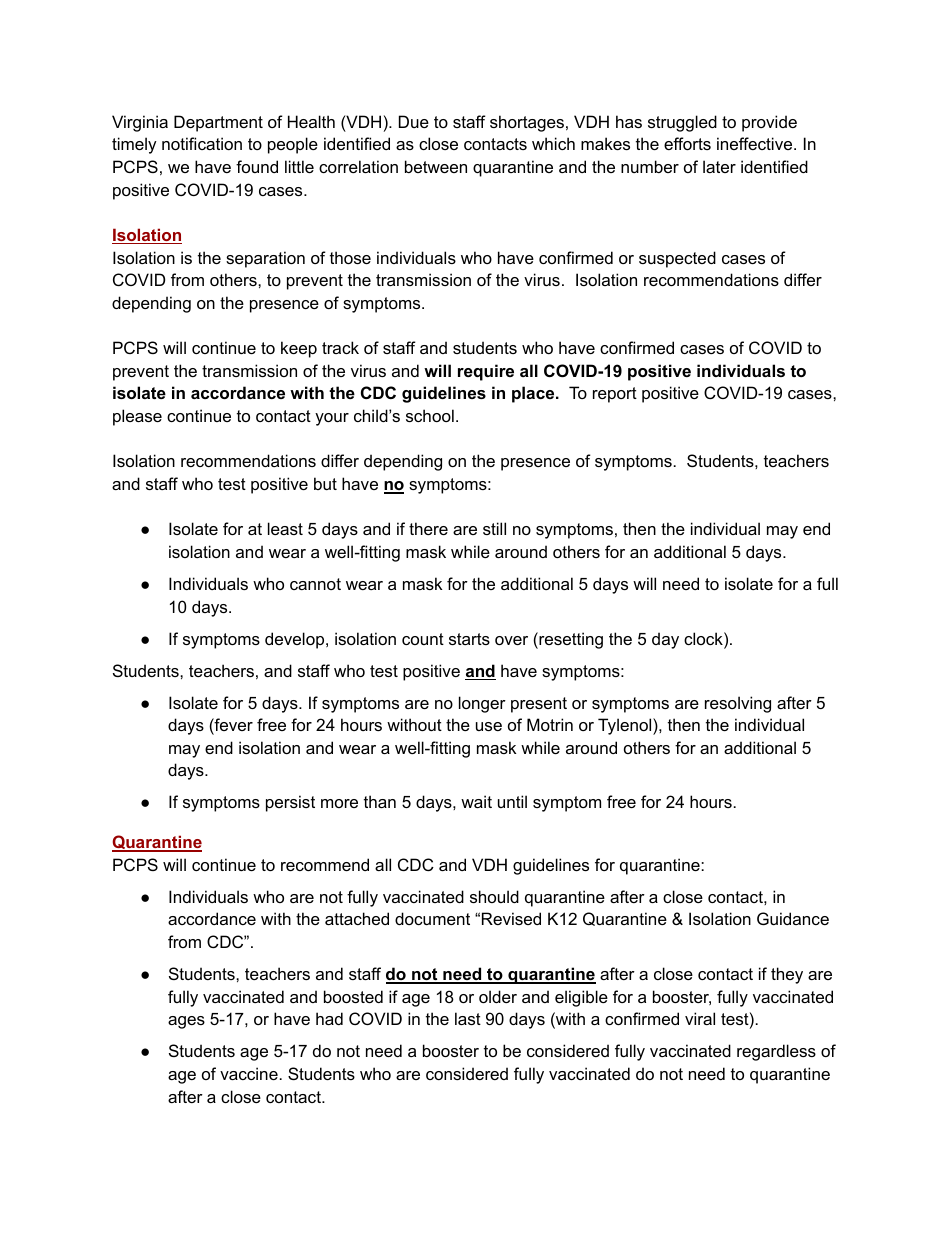  Describe the element at coordinates (436, 166) in the page. I see `between` at that location.
